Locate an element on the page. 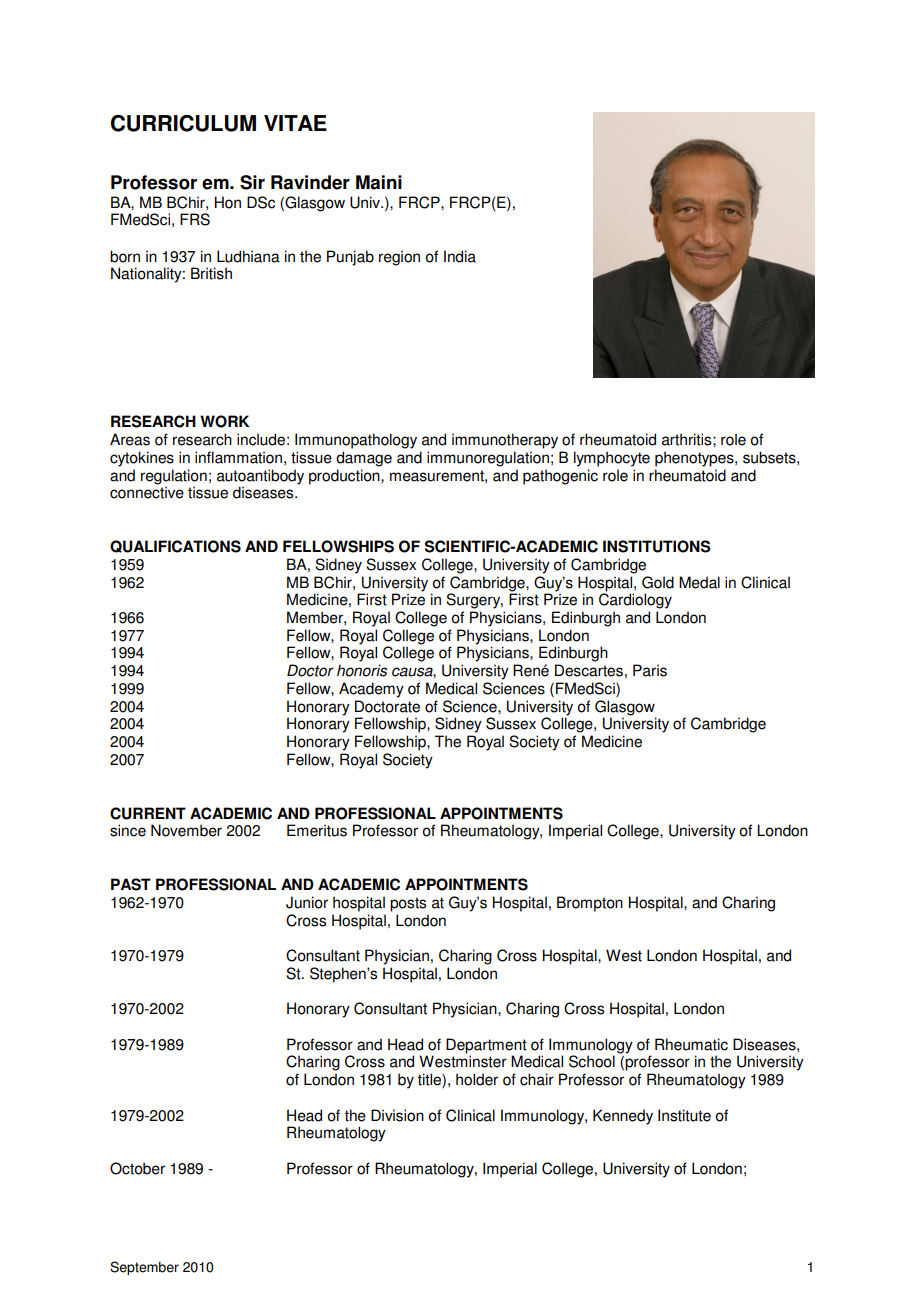  region is located at coordinates (399, 258).
